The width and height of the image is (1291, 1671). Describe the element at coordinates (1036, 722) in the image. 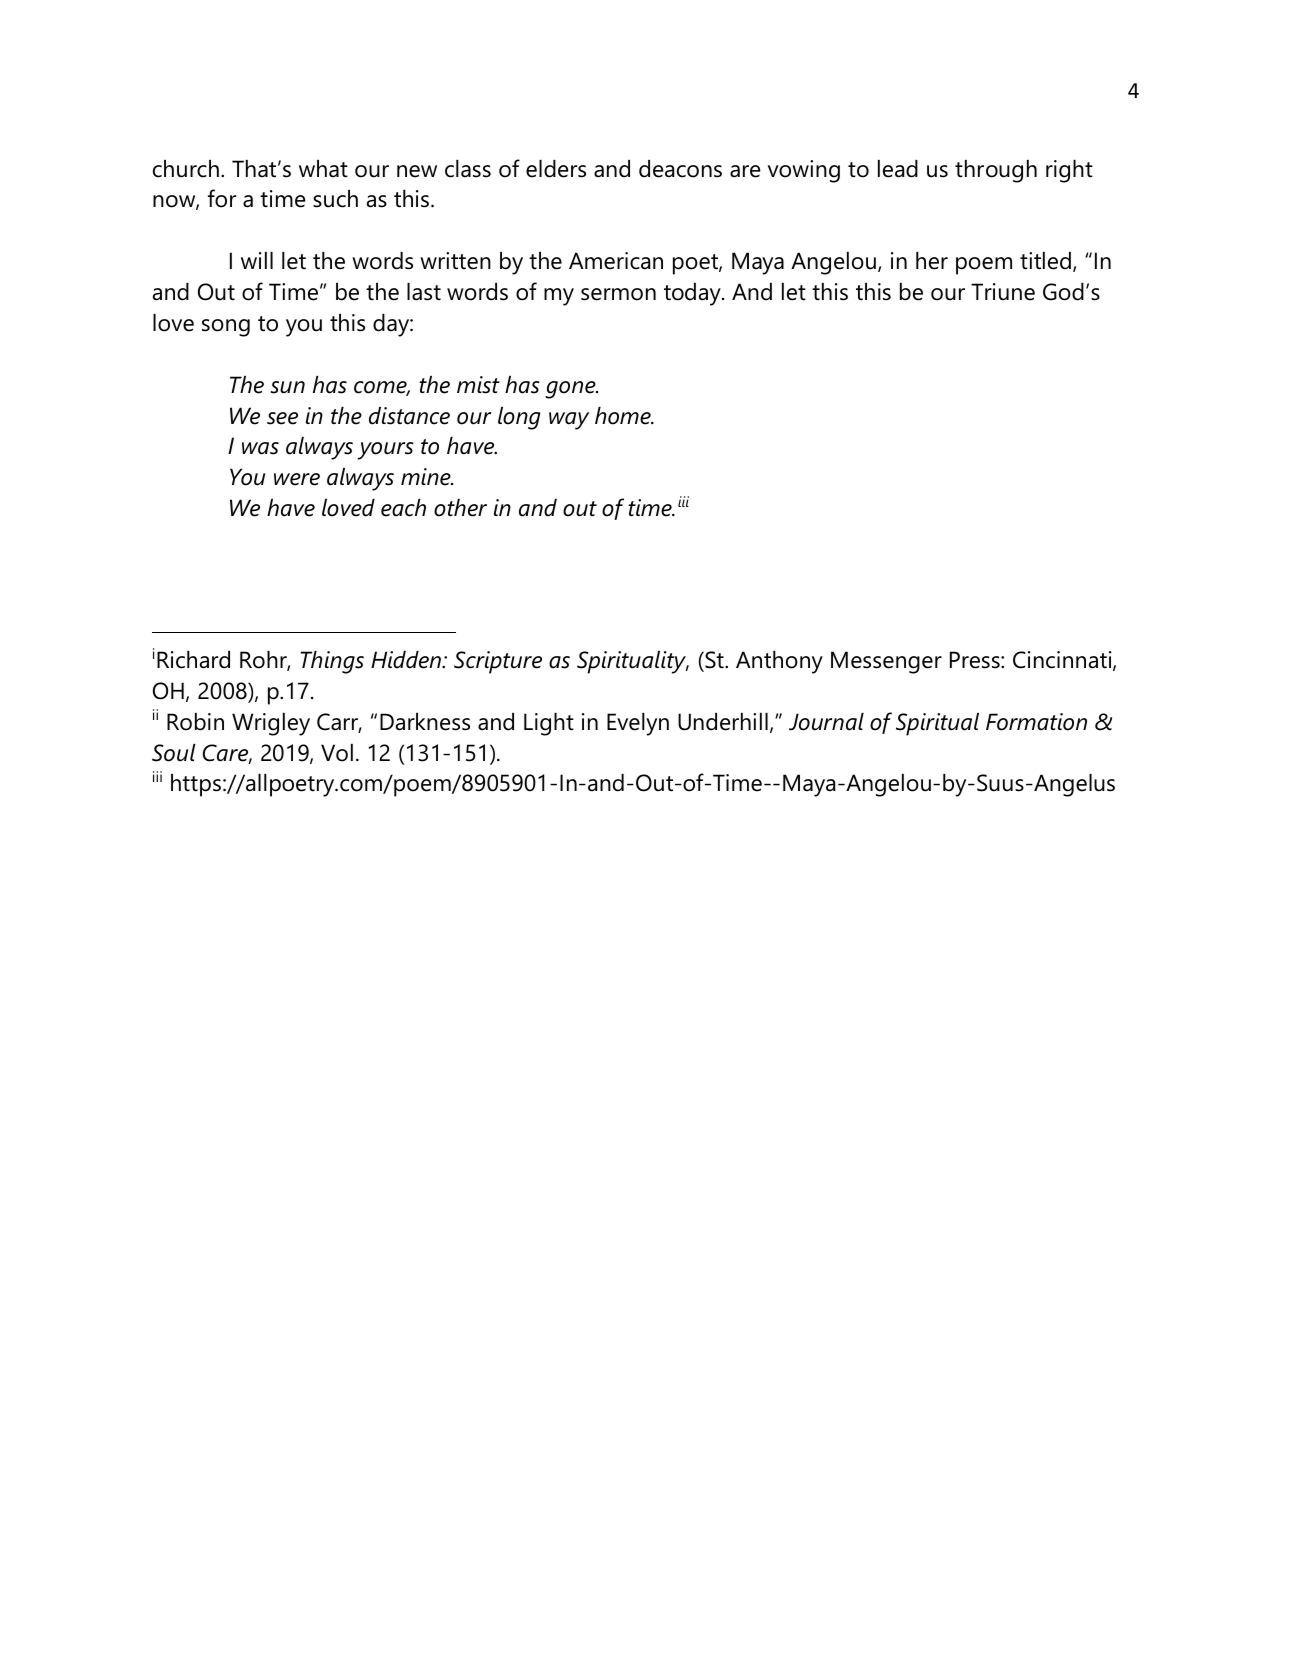

I see `Formation` at that location.
